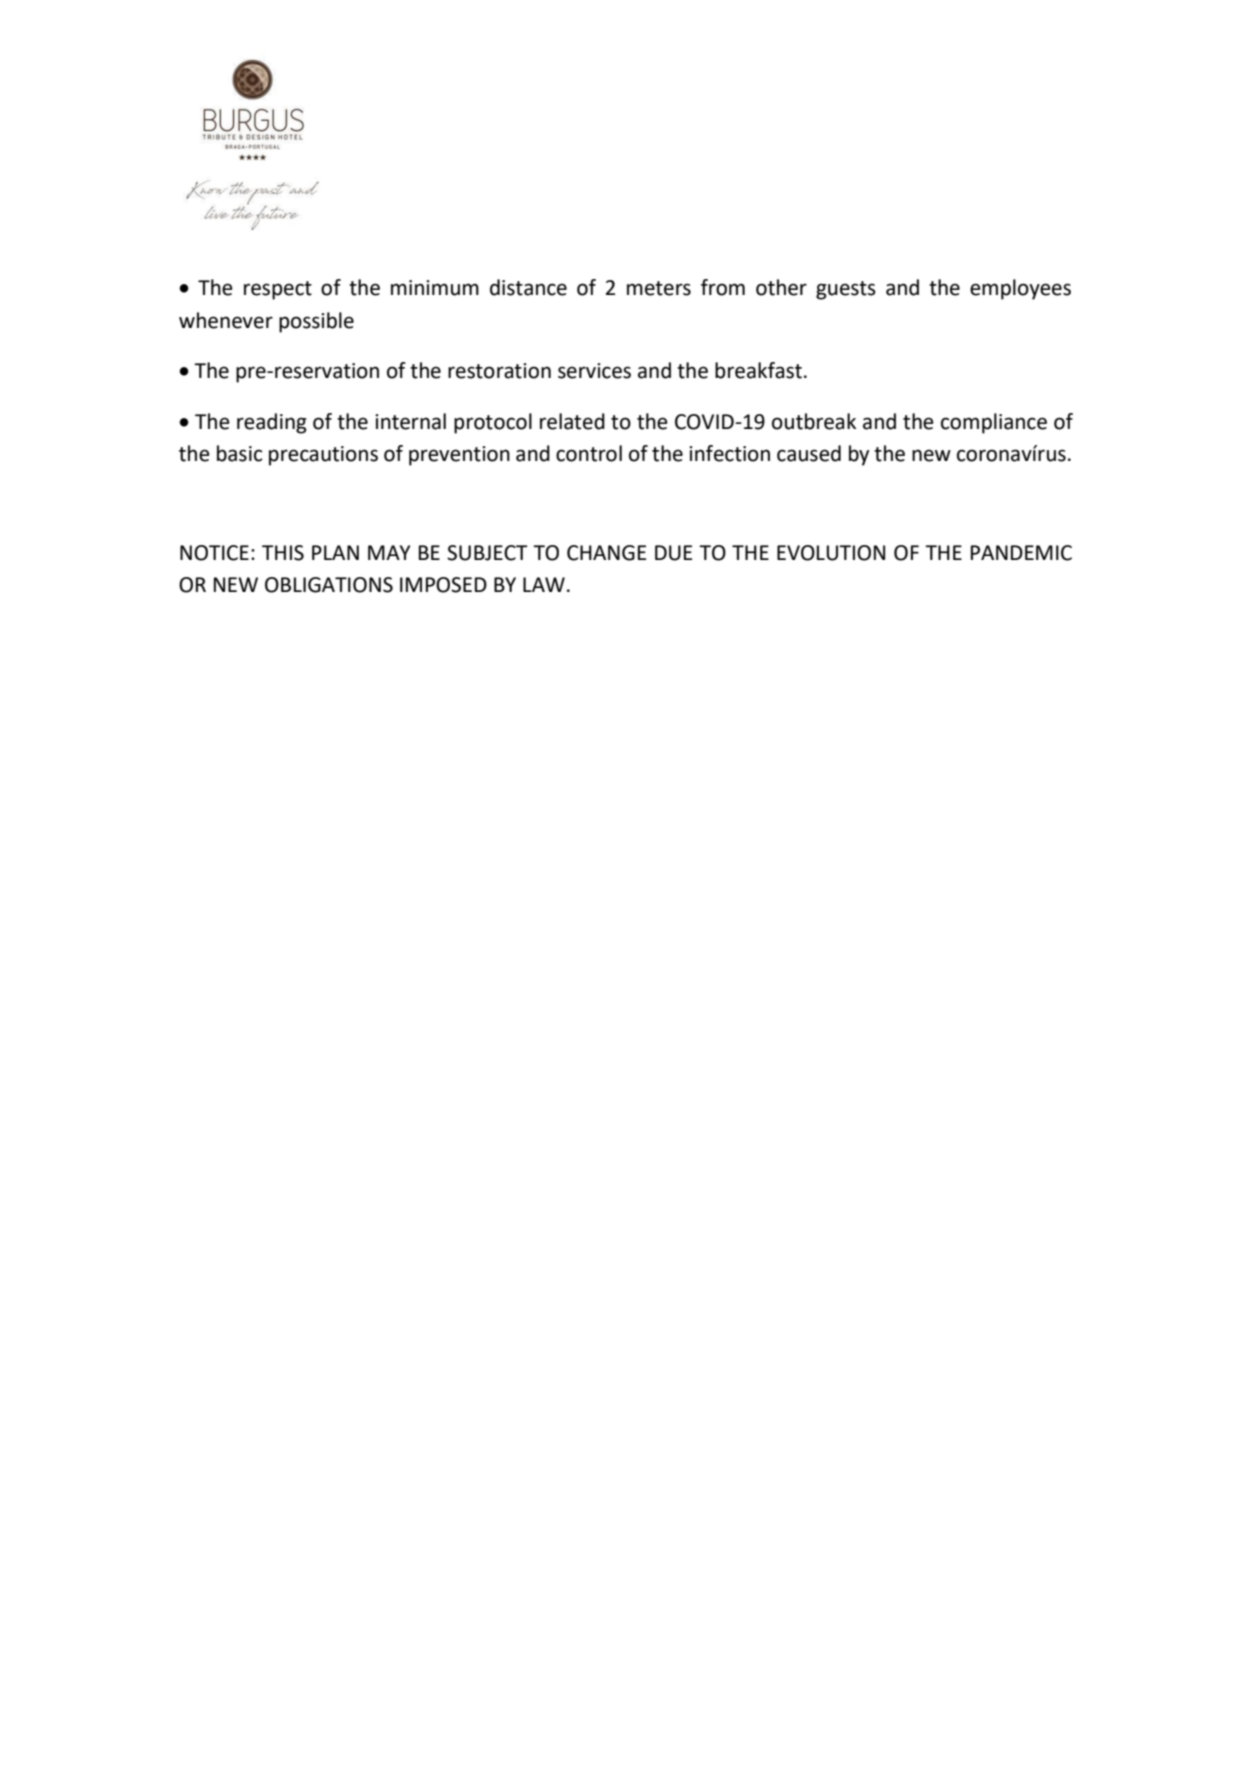 Image resolution: width=1251 pixels, height=1769 pixels. I want to click on compliance, so click(994, 423).
